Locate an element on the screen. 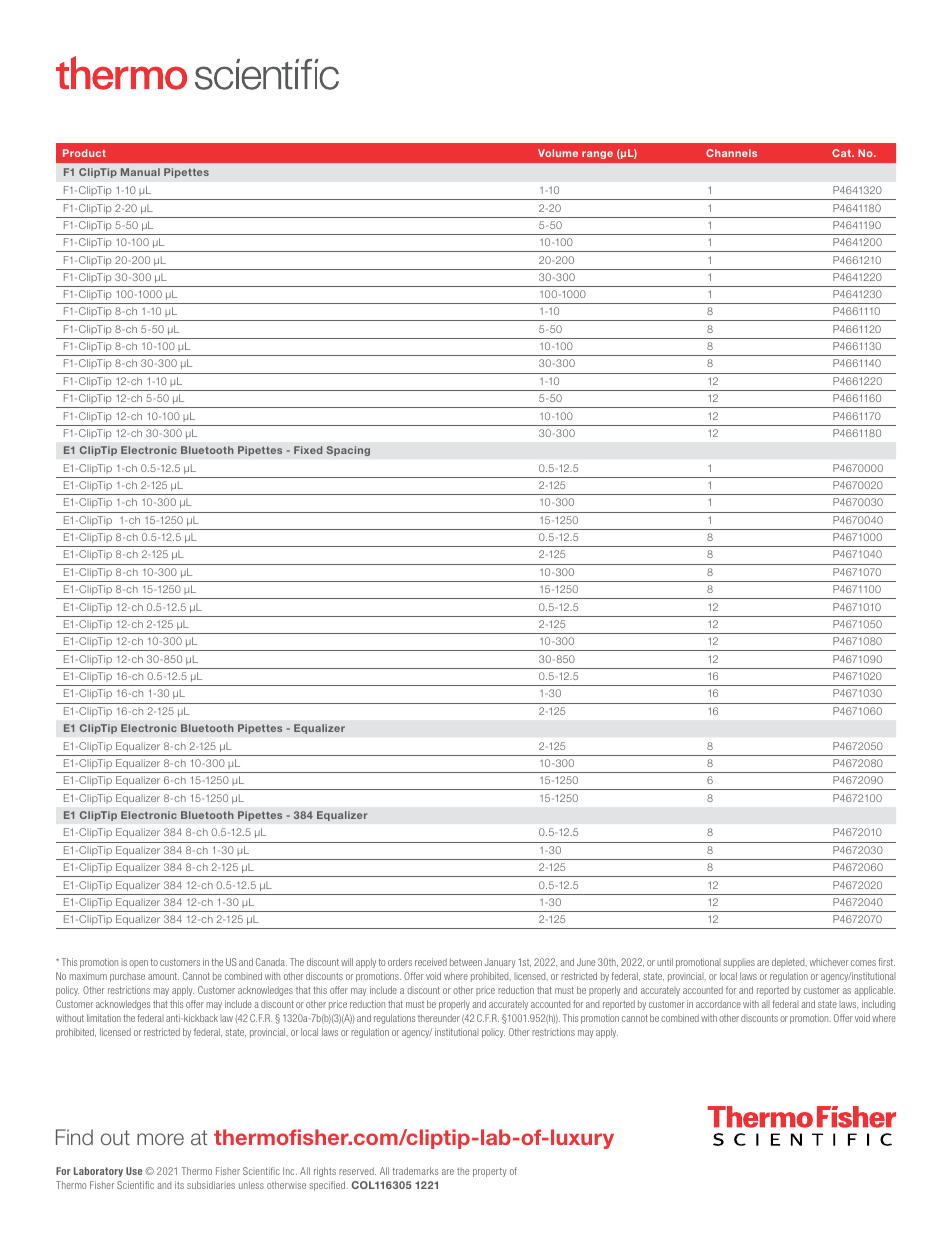 The height and width of the screenshot is (1233, 952). Channels is located at coordinates (731, 153).
